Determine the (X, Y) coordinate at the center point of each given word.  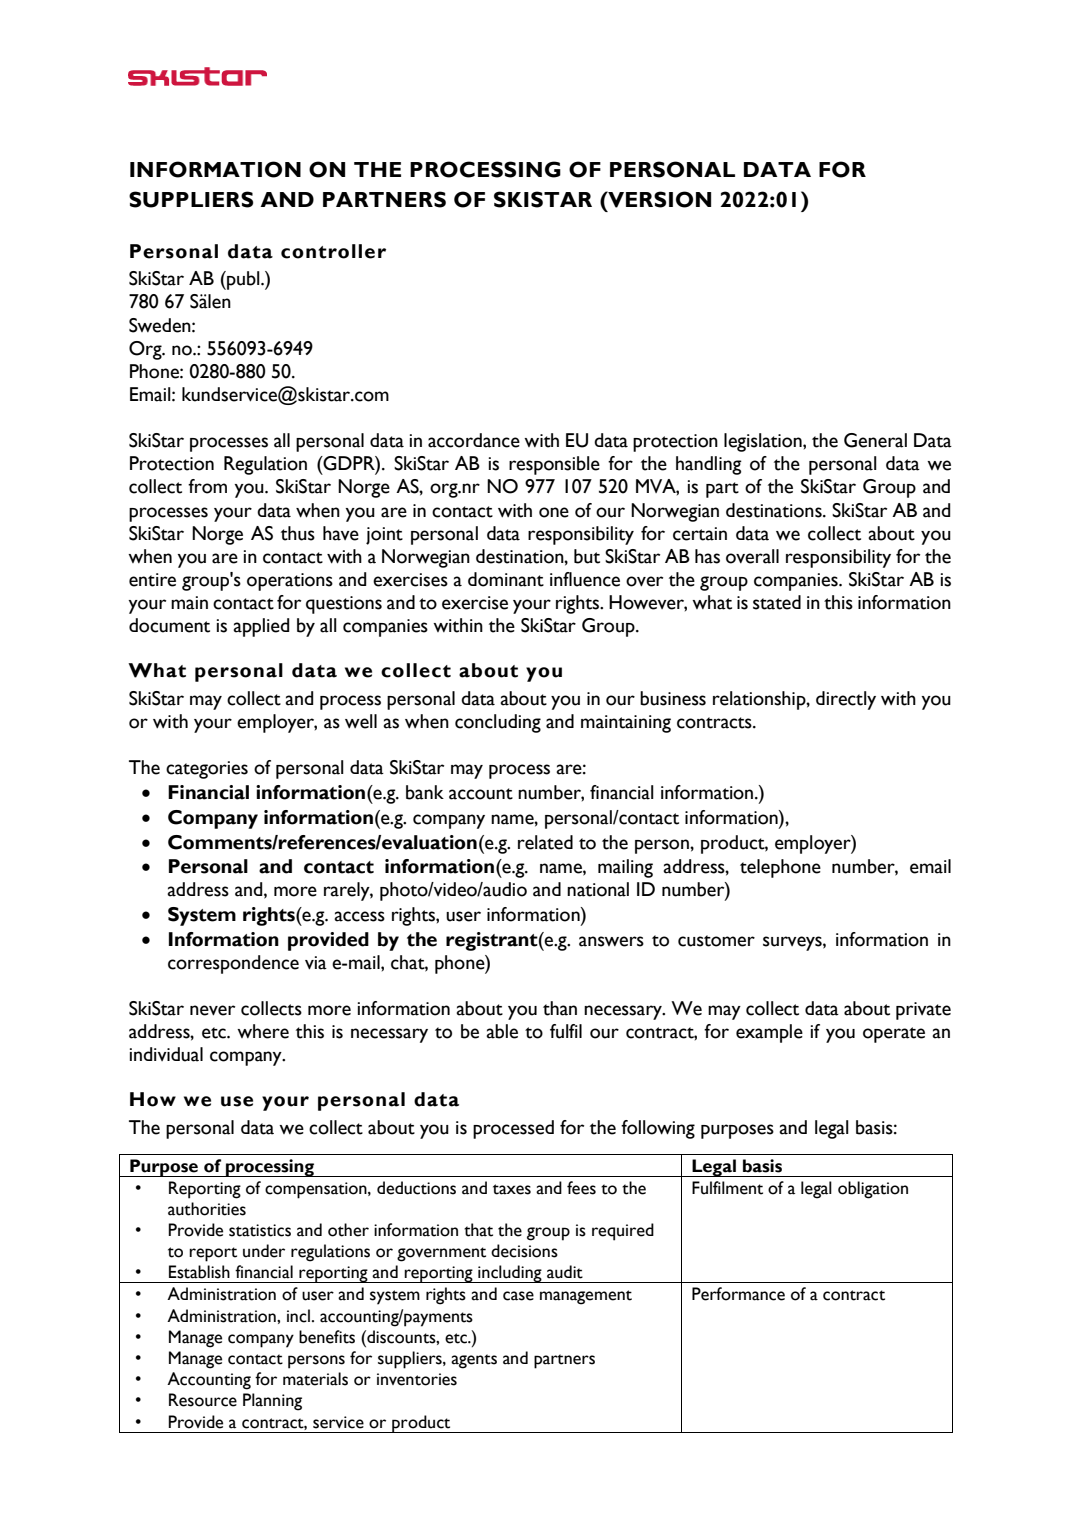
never (212, 1010)
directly (846, 700)
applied (261, 627)
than (560, 1008)
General (875, 440)
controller (333, 251)
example (769, 1033)
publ (243, 280)
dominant (506, 579)
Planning (272, 1402)
